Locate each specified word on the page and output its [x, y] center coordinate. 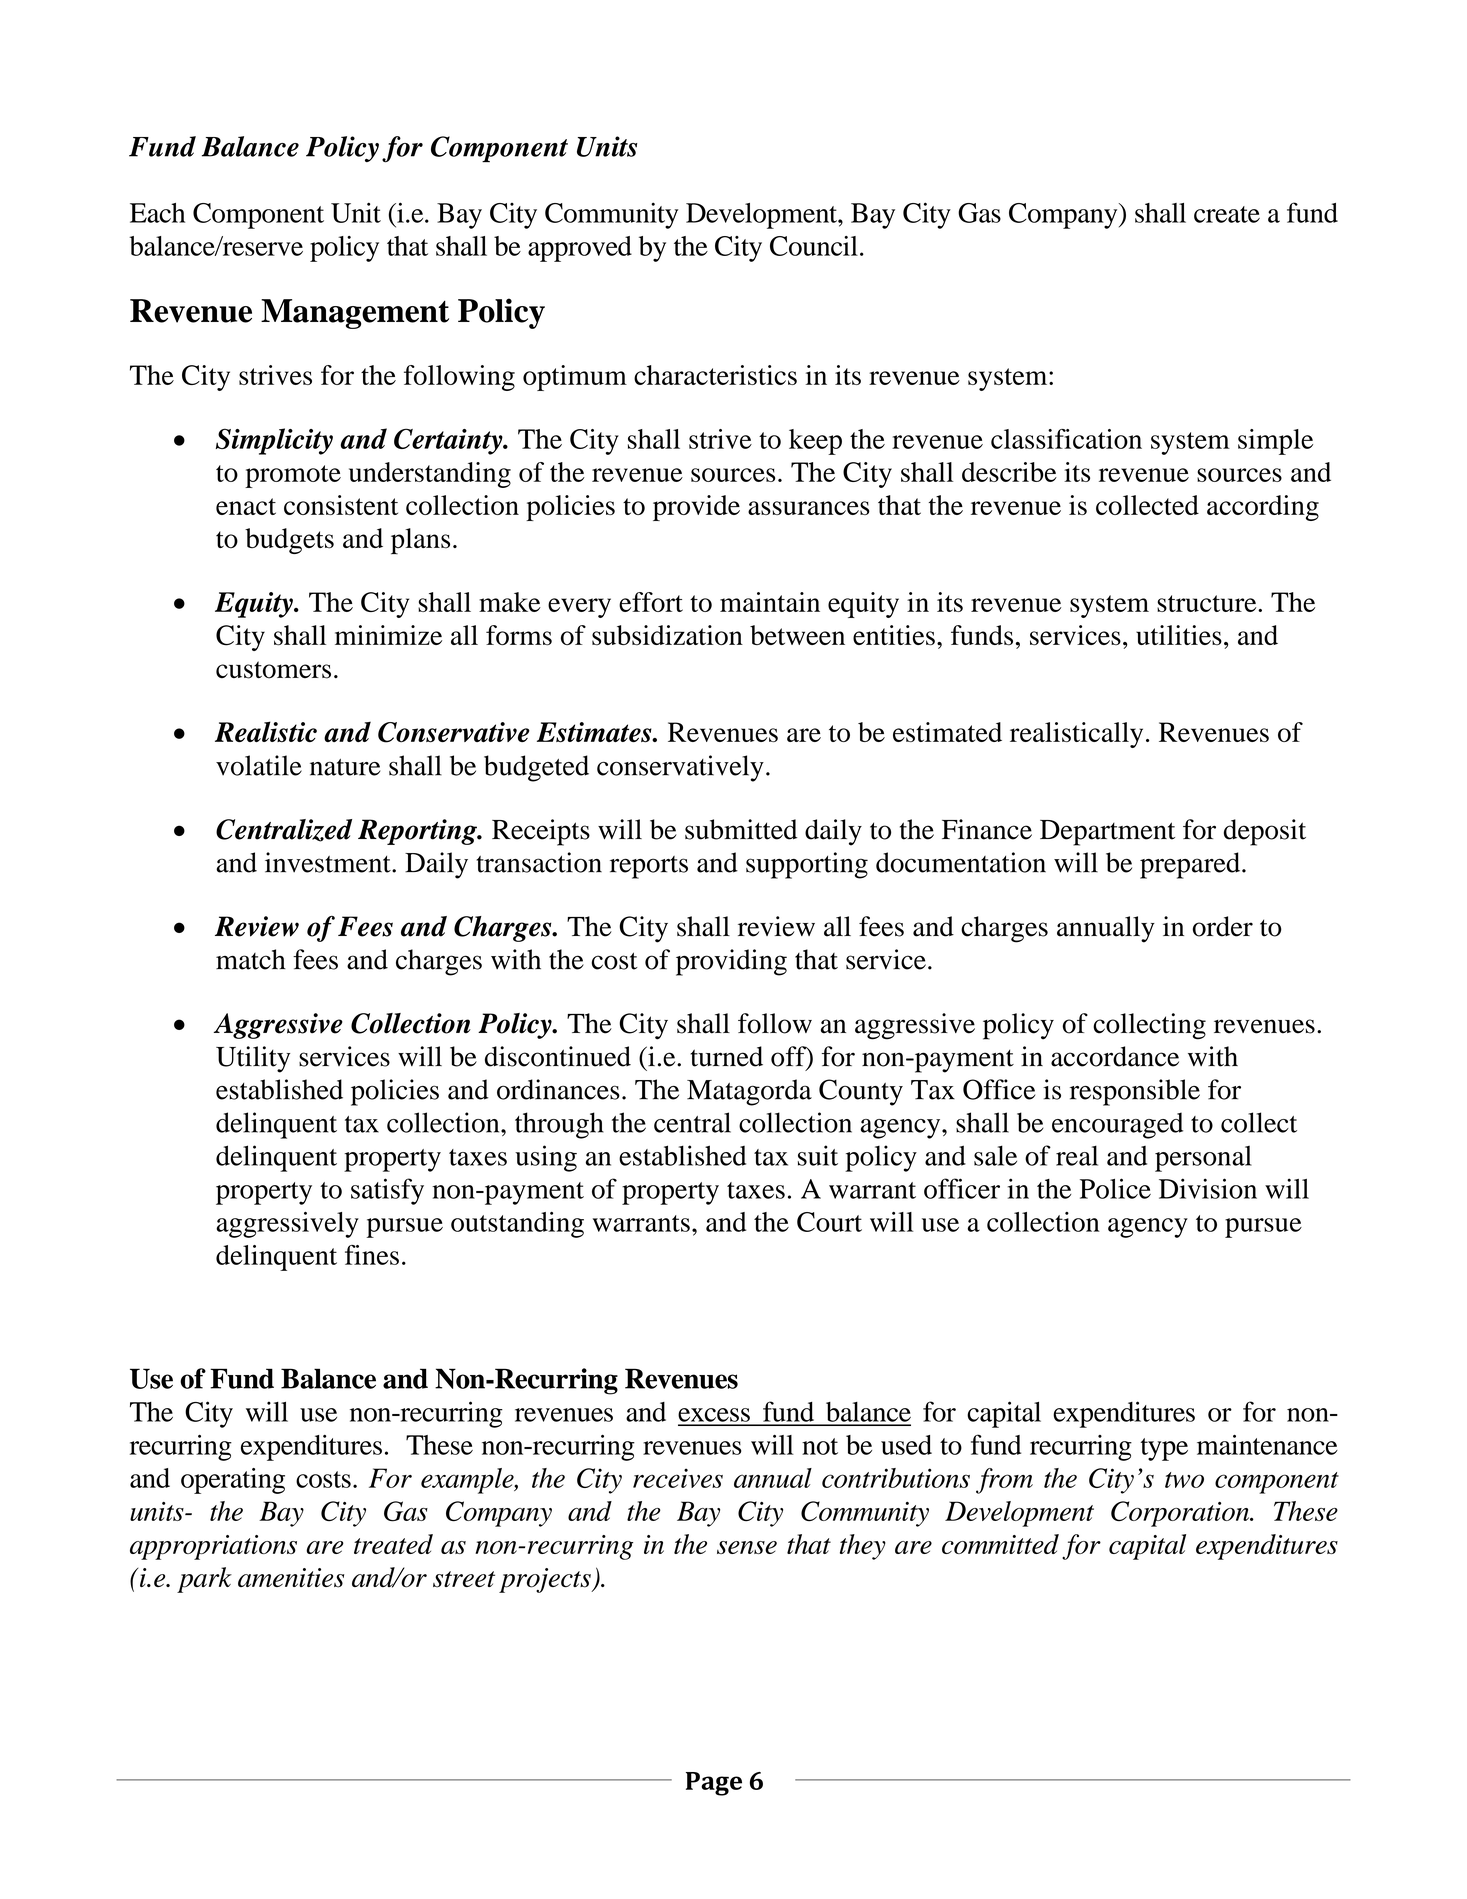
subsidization [667, 635]
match [251, 959]
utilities [1179, 635]
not [820, 1446]
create [1227, 214]
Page [714, 1784]
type [1164, 1449]
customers [273, 670]
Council [814, 246]
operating [233, 1481]
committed [1000, 1544]
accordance [1115, 1056]
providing [731, 962]
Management [355, 314]
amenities [291, 1578]
